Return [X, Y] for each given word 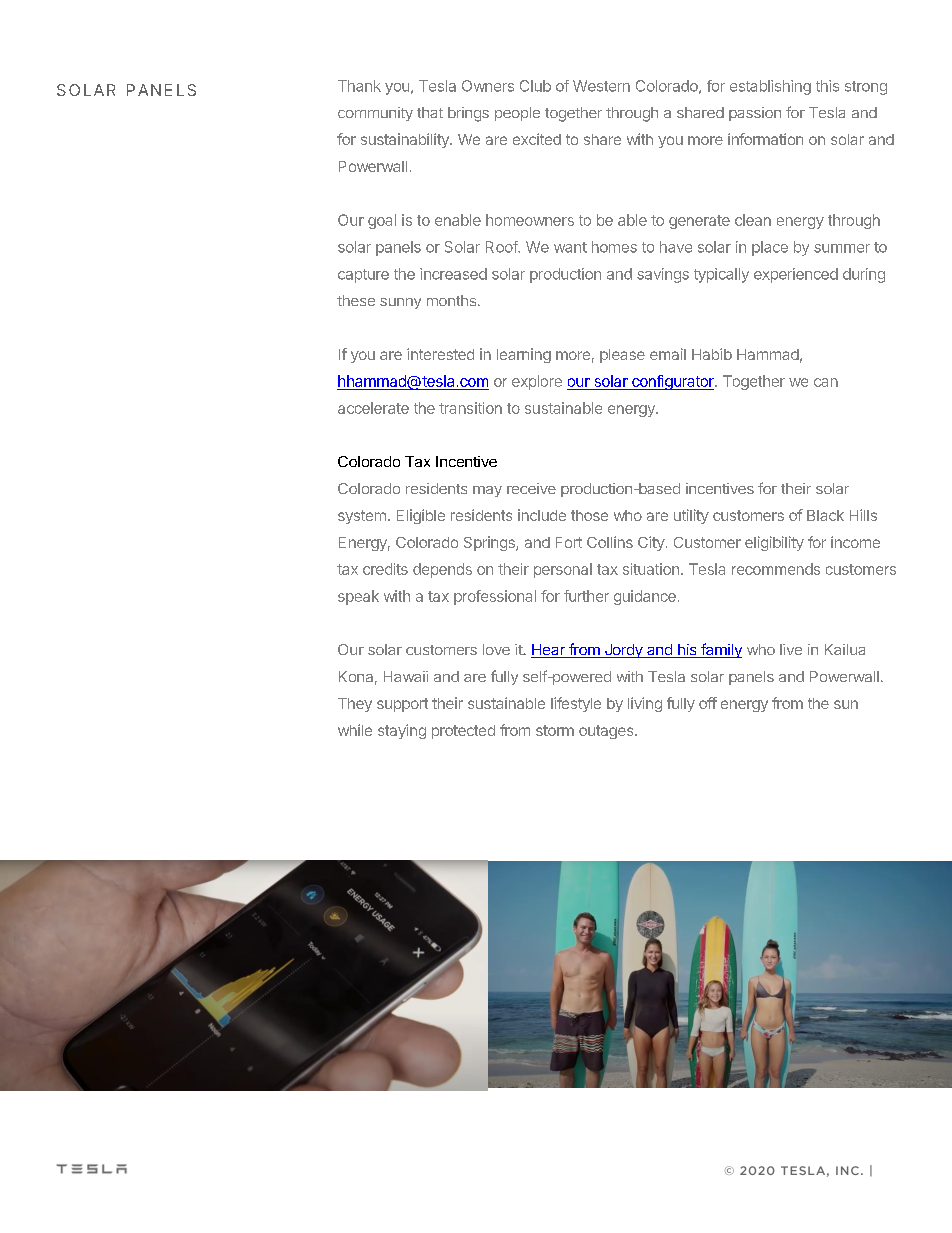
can [826, 382]
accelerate [373, 408]
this [827, 86]
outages [607, 732]
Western [601, 86]
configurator [673, 382]
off [708, 703]
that [430, 112]
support [402, 705]
